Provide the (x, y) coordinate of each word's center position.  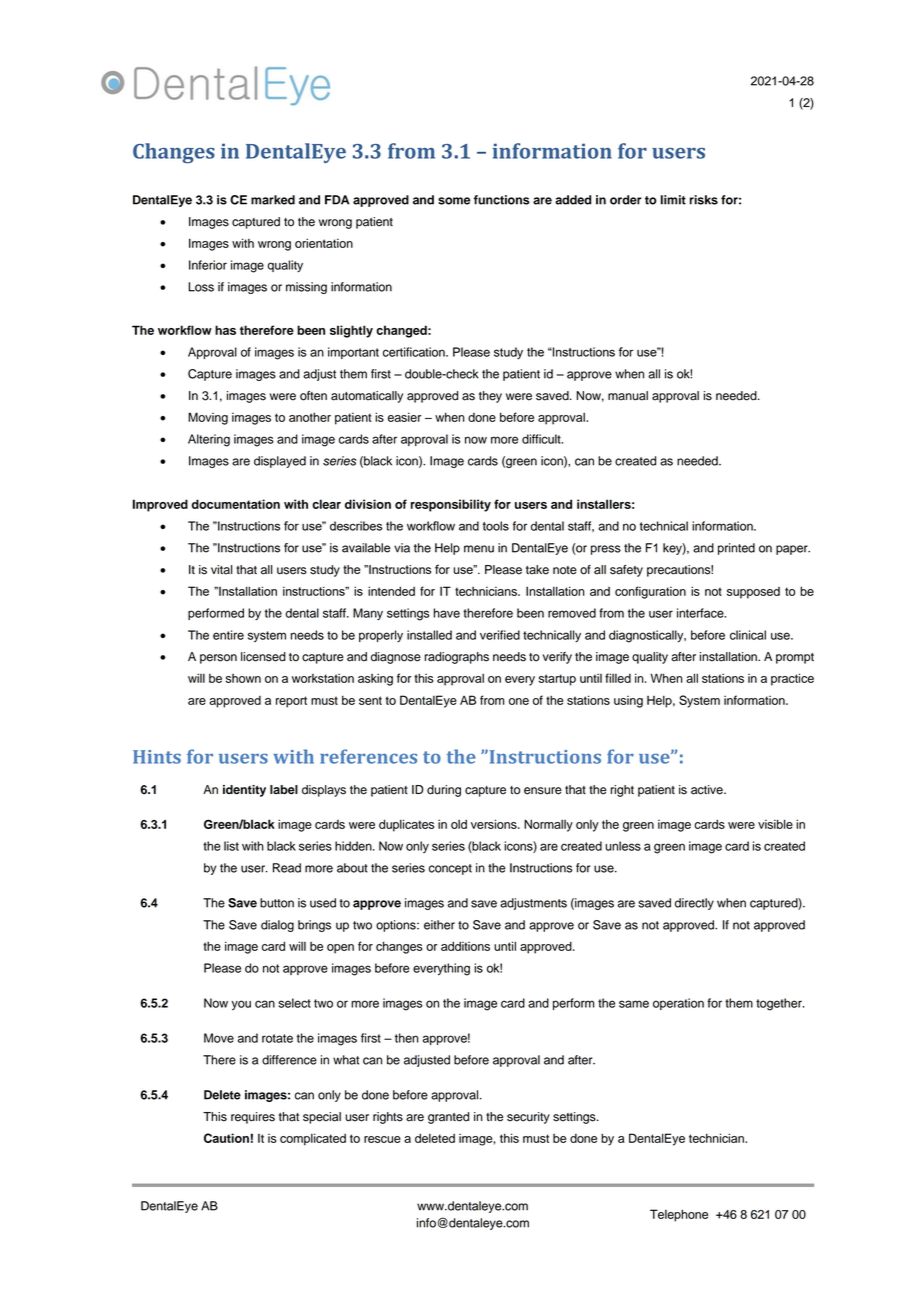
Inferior (208, 265)
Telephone (679, 1215)
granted (448, 1118)
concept (450, 869)
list (231, 846)
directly (694, 904)
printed (736, 549)
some (454, 201)
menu (479, 549)
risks (704, 200)
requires (253, 1118)
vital (221, 570)
